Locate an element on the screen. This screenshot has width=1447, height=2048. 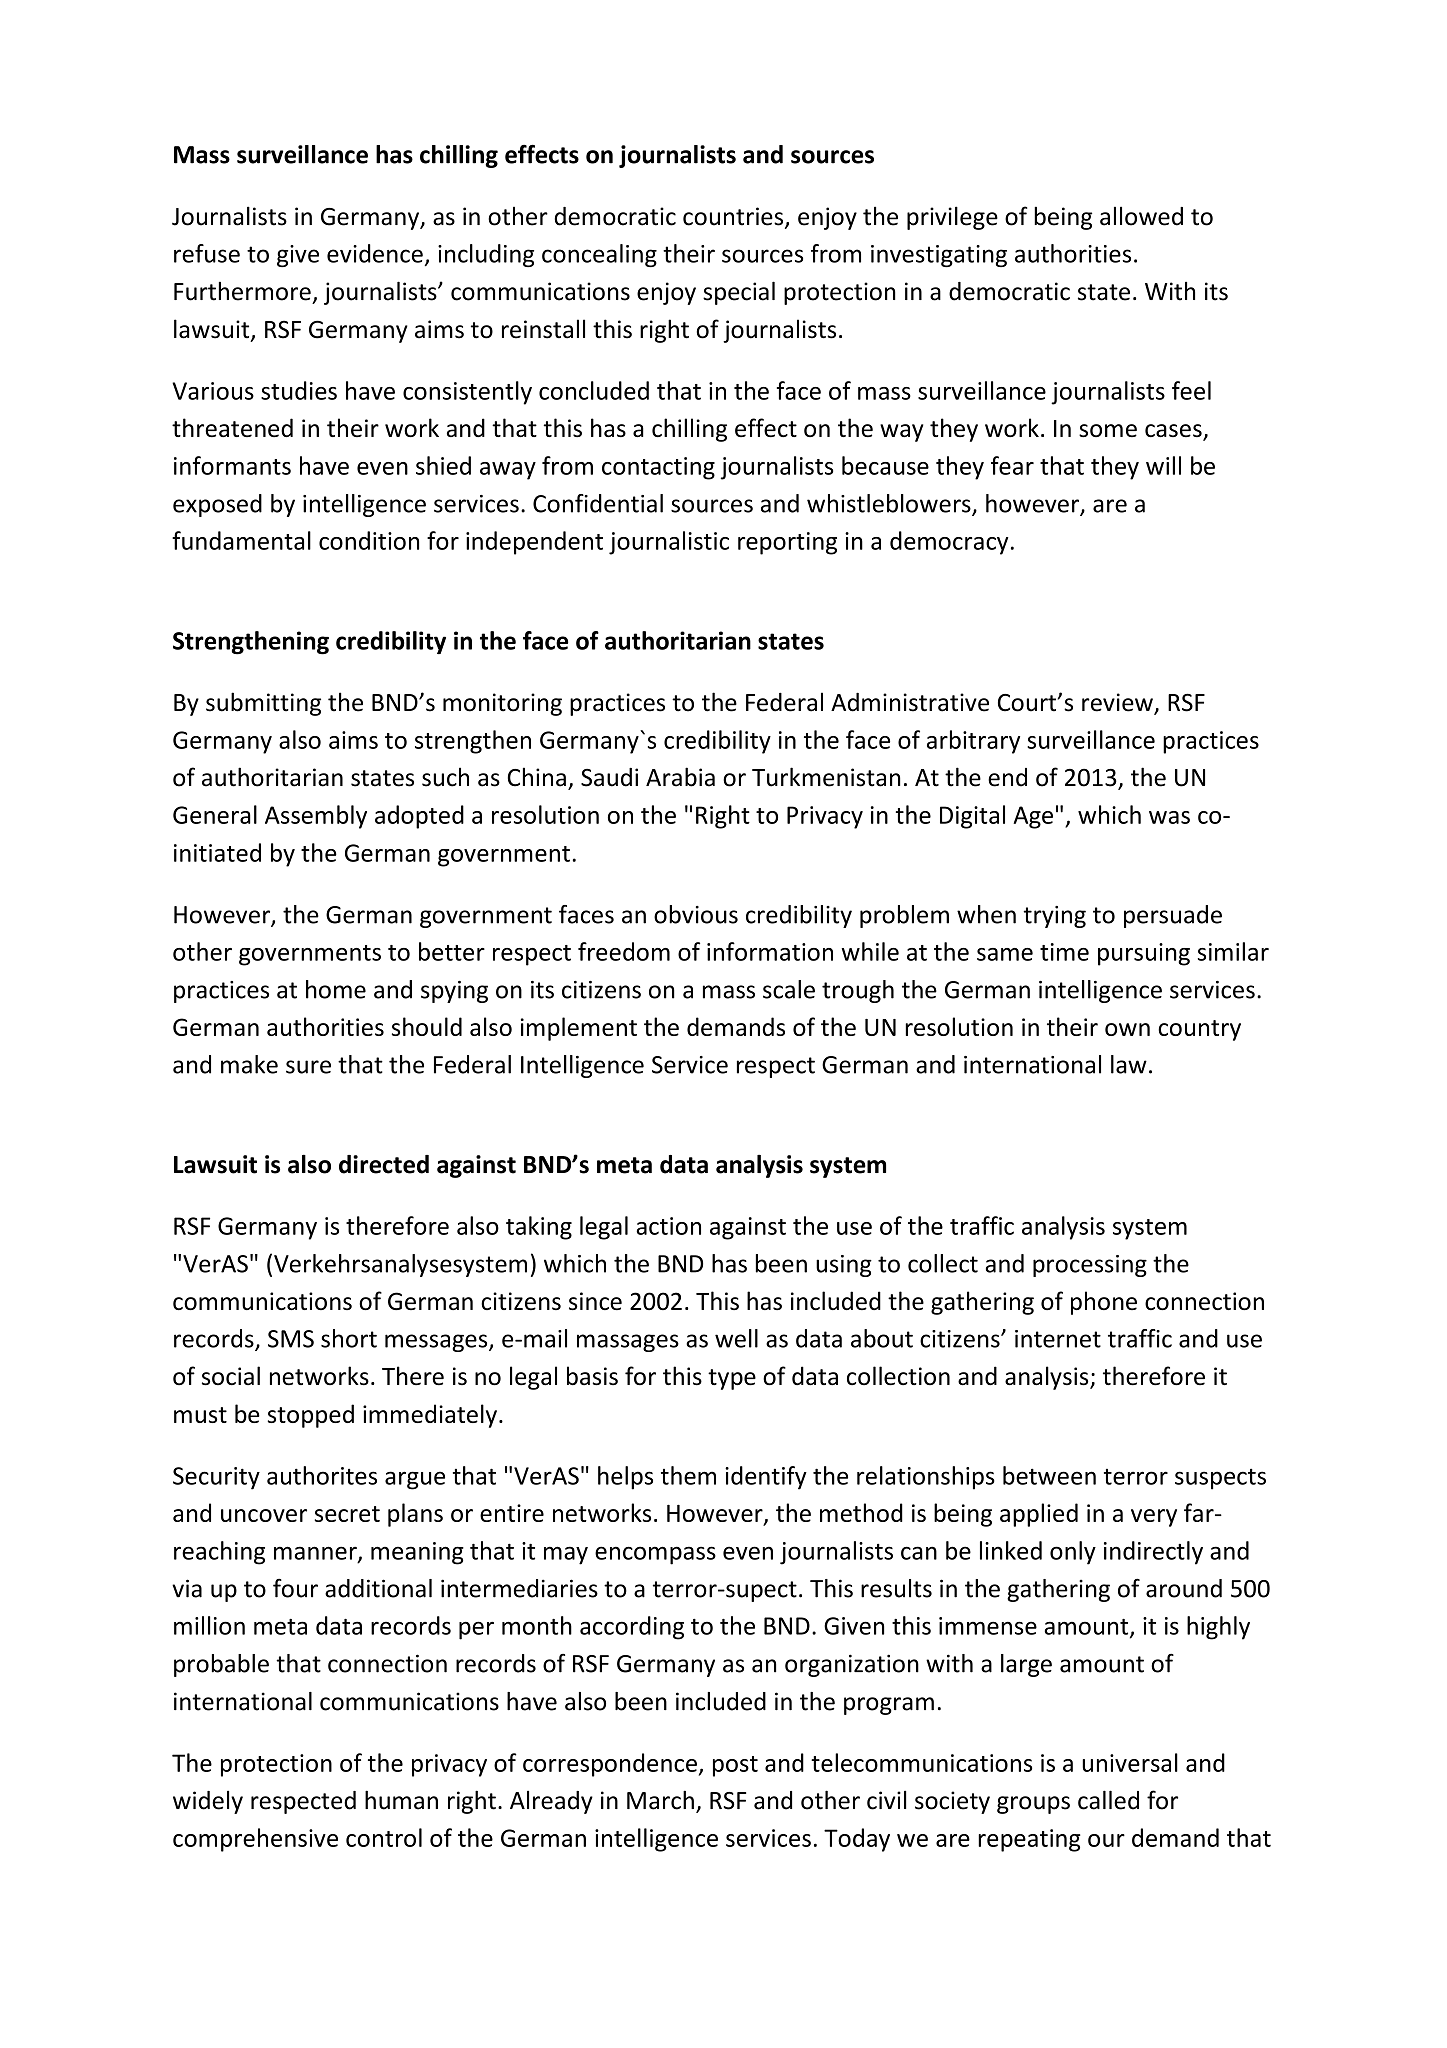
Arabia is located at coordinates (680, 777).
